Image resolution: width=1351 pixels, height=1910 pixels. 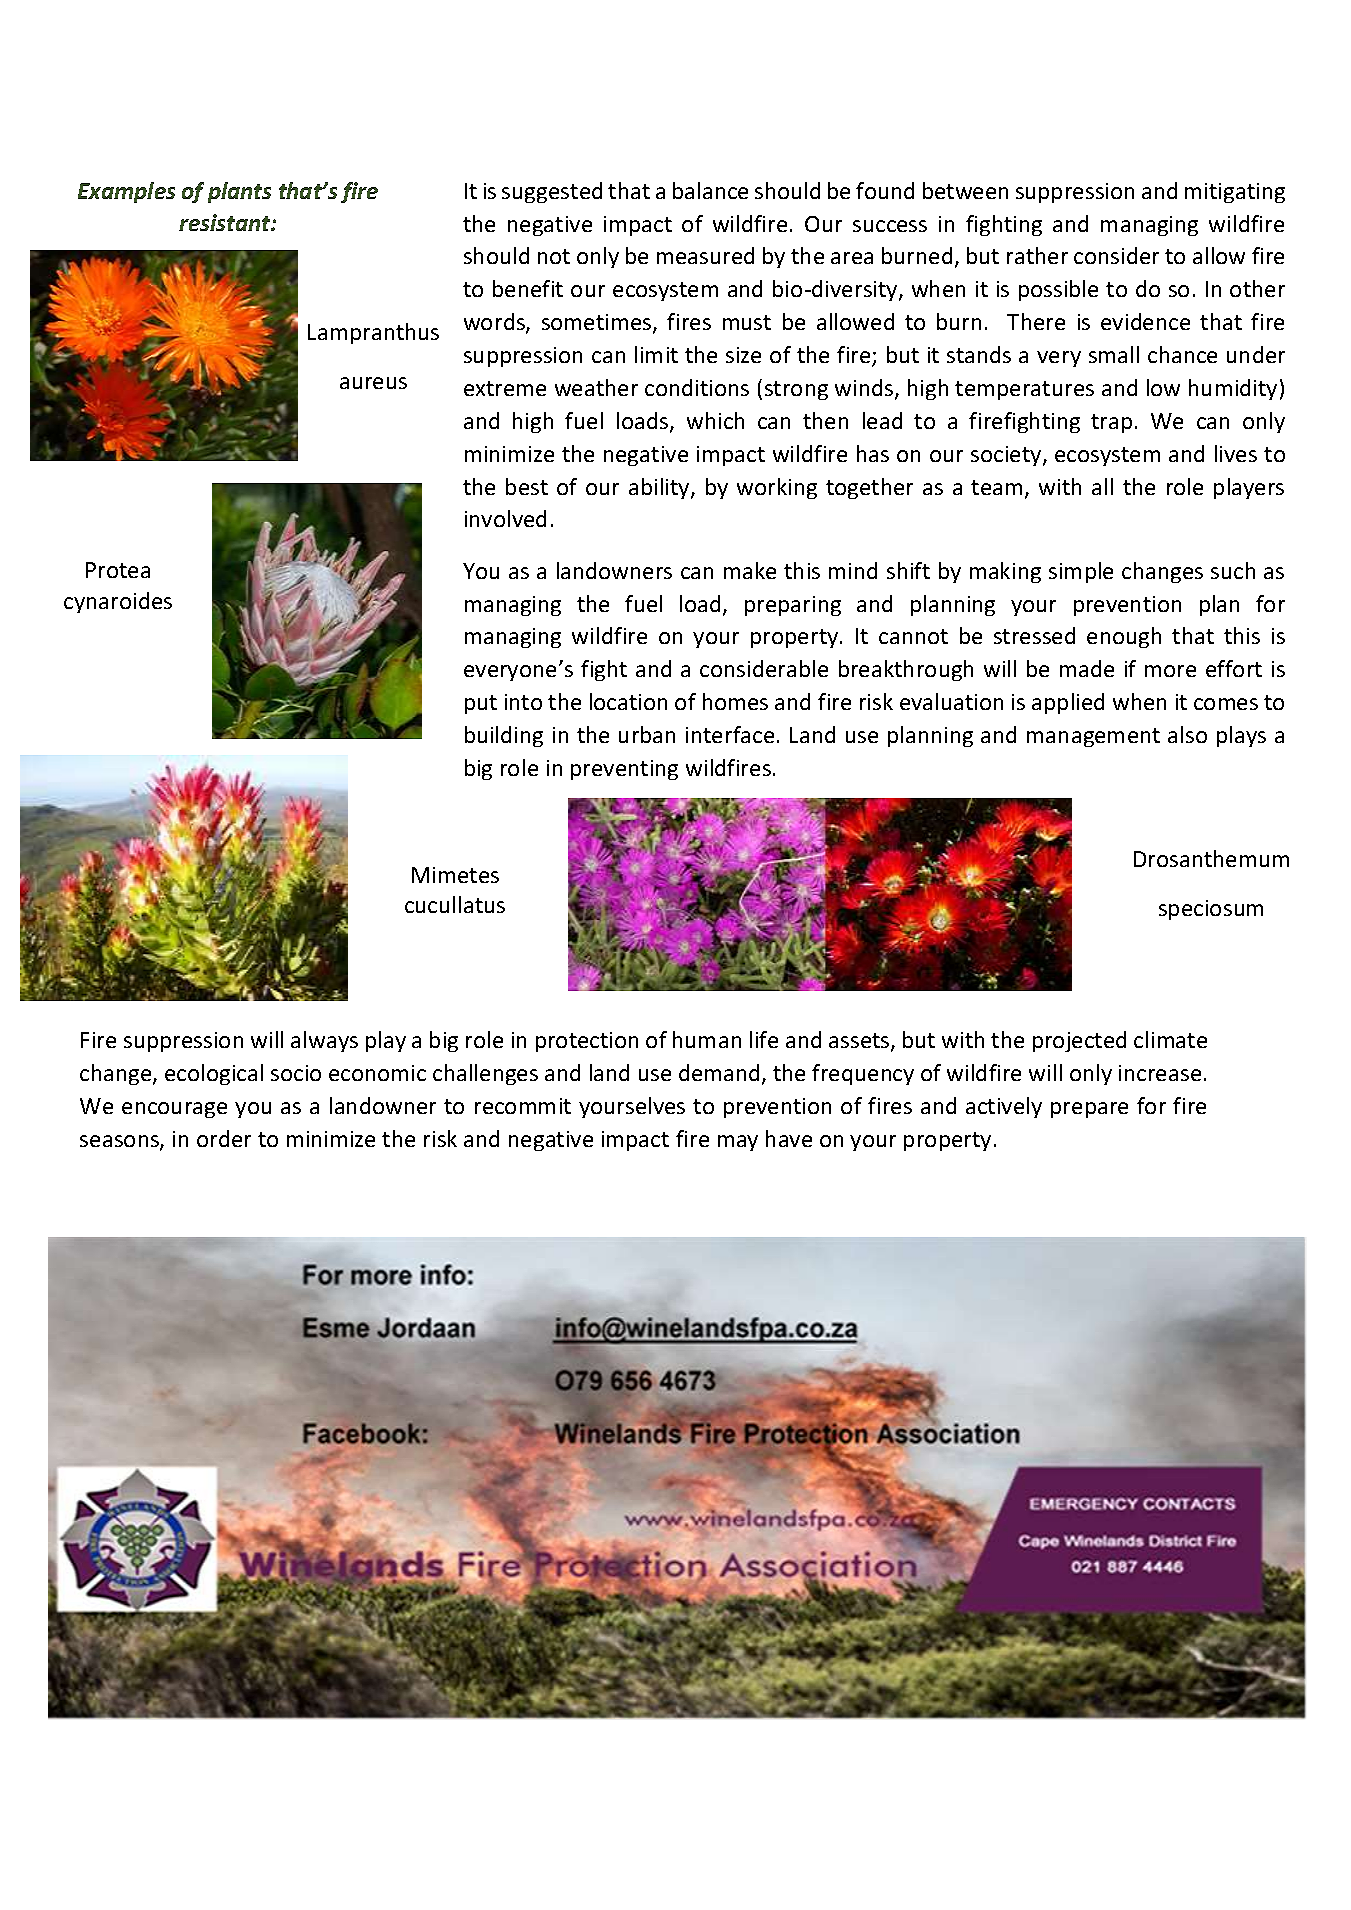 What do you see at coordinates (373, 383) in the image?
I see `aureus` at bounding box center [373, 383].
